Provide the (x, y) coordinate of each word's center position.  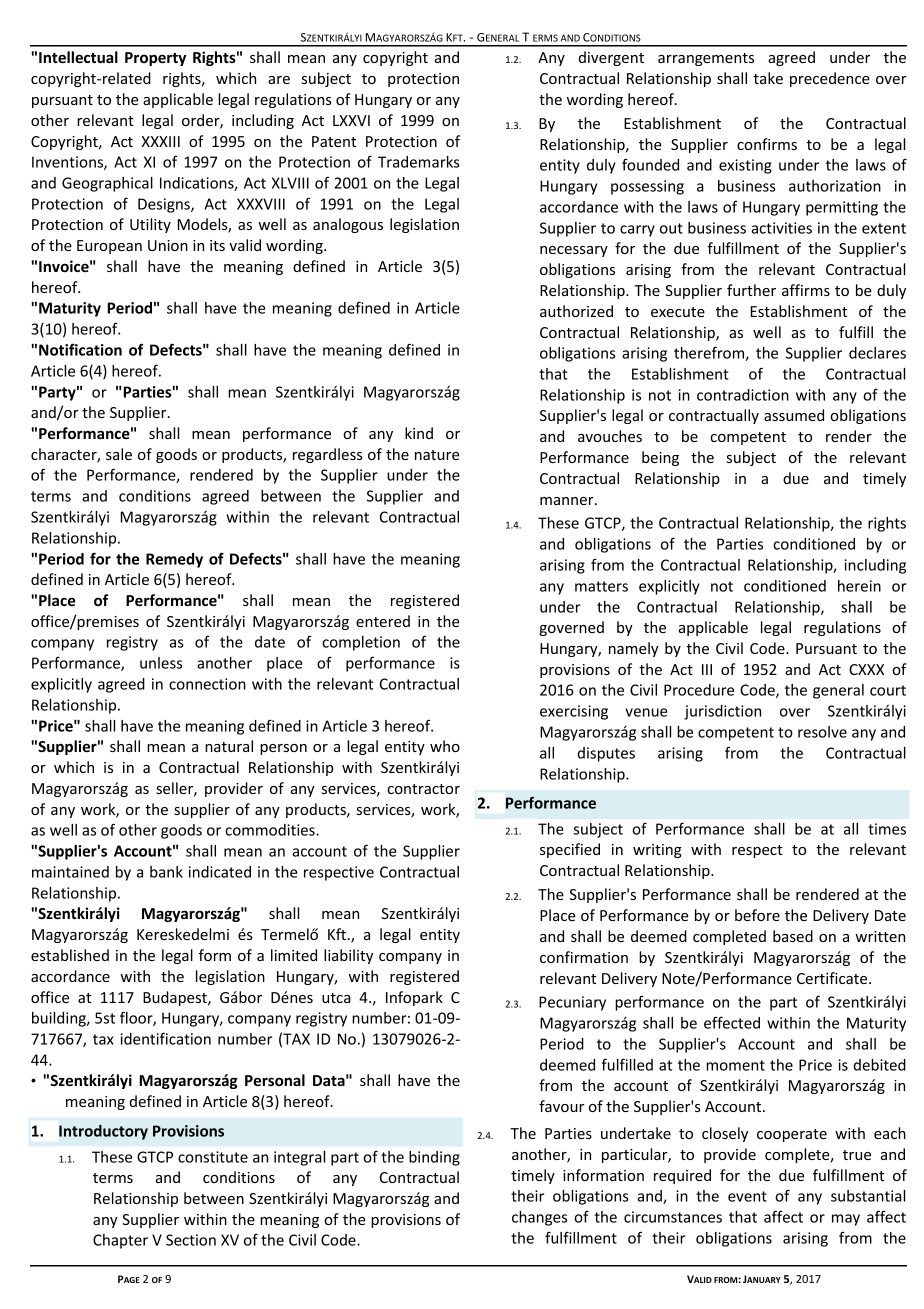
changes (539, 1218)
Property (155, 59)
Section (191, 1240)
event (747, 1196)
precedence (830, 79)
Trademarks (419, 162)
